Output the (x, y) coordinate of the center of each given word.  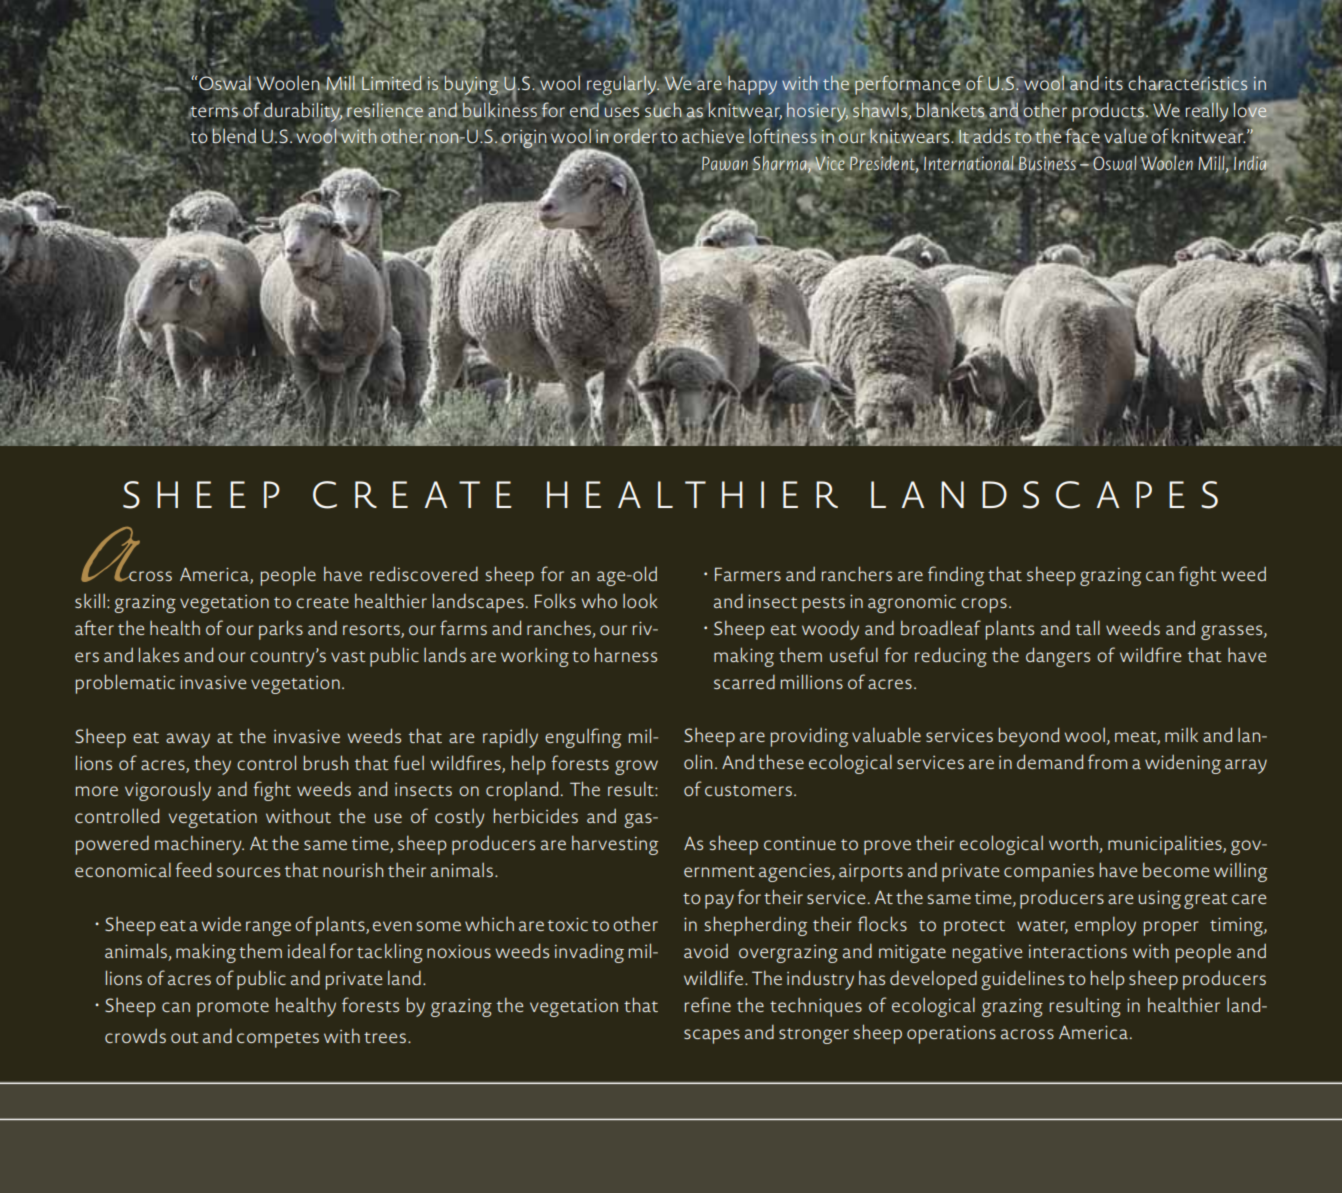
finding (956, 576)
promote (233, 1009)
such (663, 110)
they (212, 765)
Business (1047, 162)
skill (90, 600)
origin (523, 140)
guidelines (1022, 980)
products (1108, 113)
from (1107, 761)
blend (234, 135)
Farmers (748, 574)
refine (708, 1004)
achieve (713, 136)
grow (636, 767)
